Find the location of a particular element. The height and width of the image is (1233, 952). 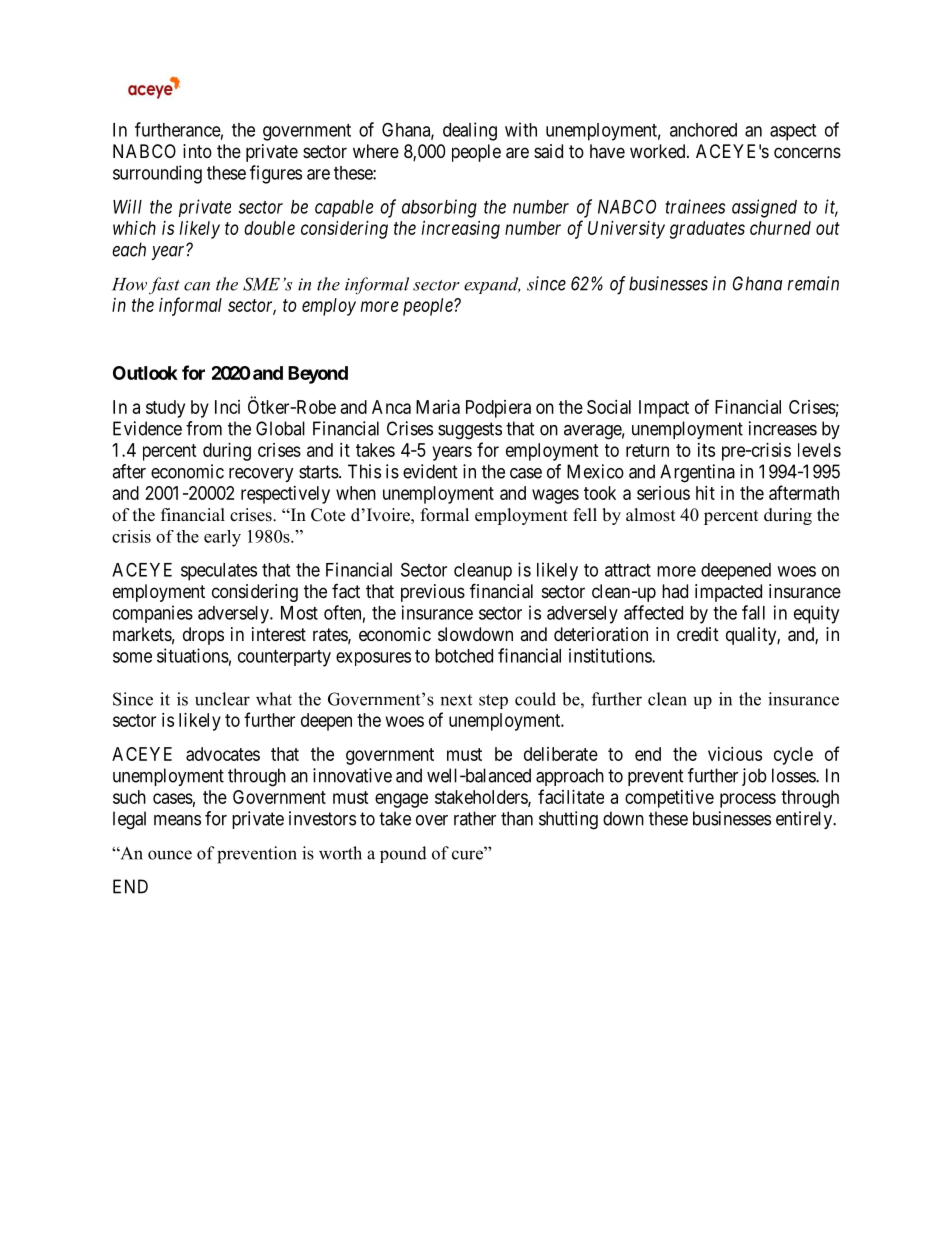

dealing is located at coordinates (470, 131).
